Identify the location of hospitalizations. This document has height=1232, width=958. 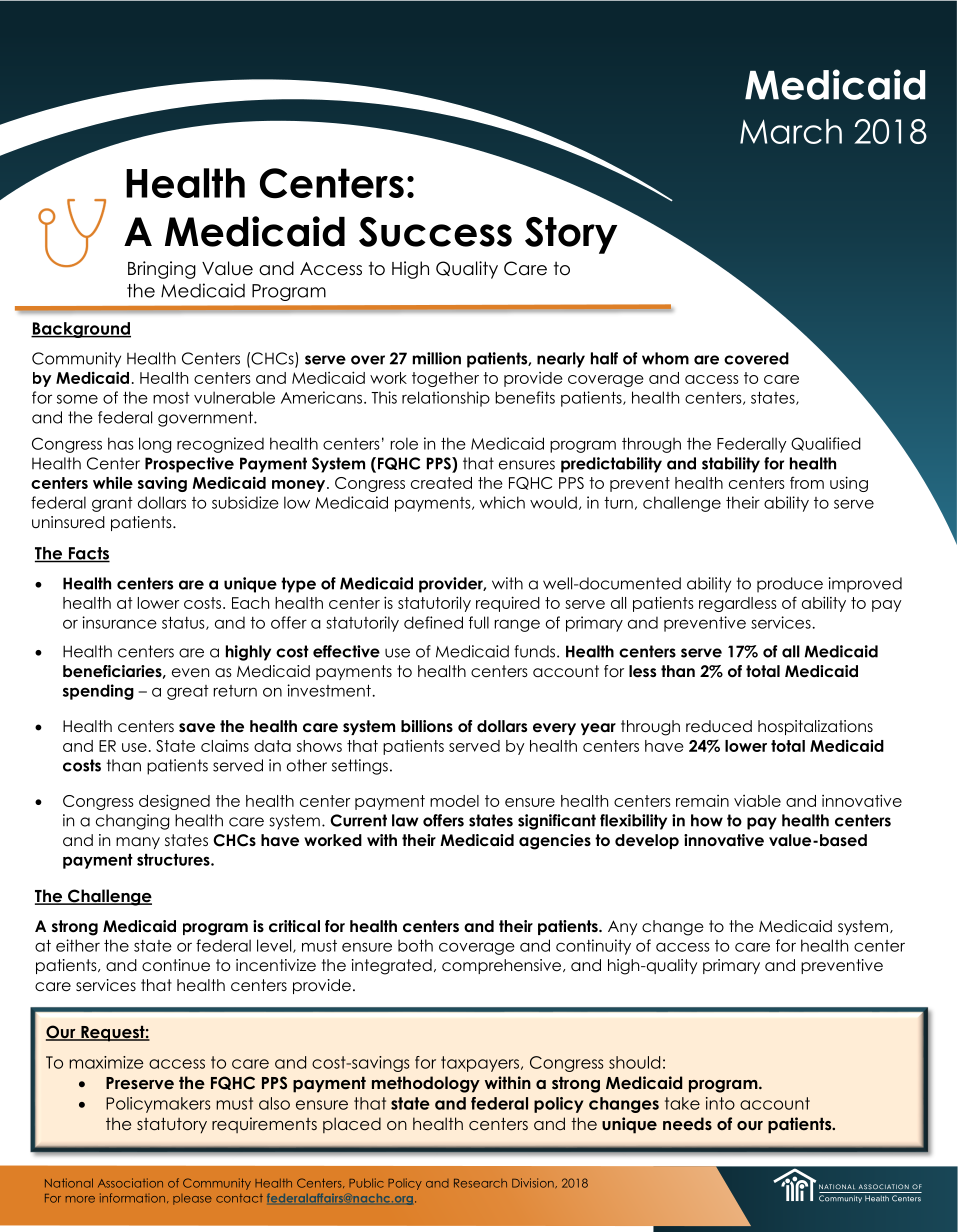
(815, 727).
